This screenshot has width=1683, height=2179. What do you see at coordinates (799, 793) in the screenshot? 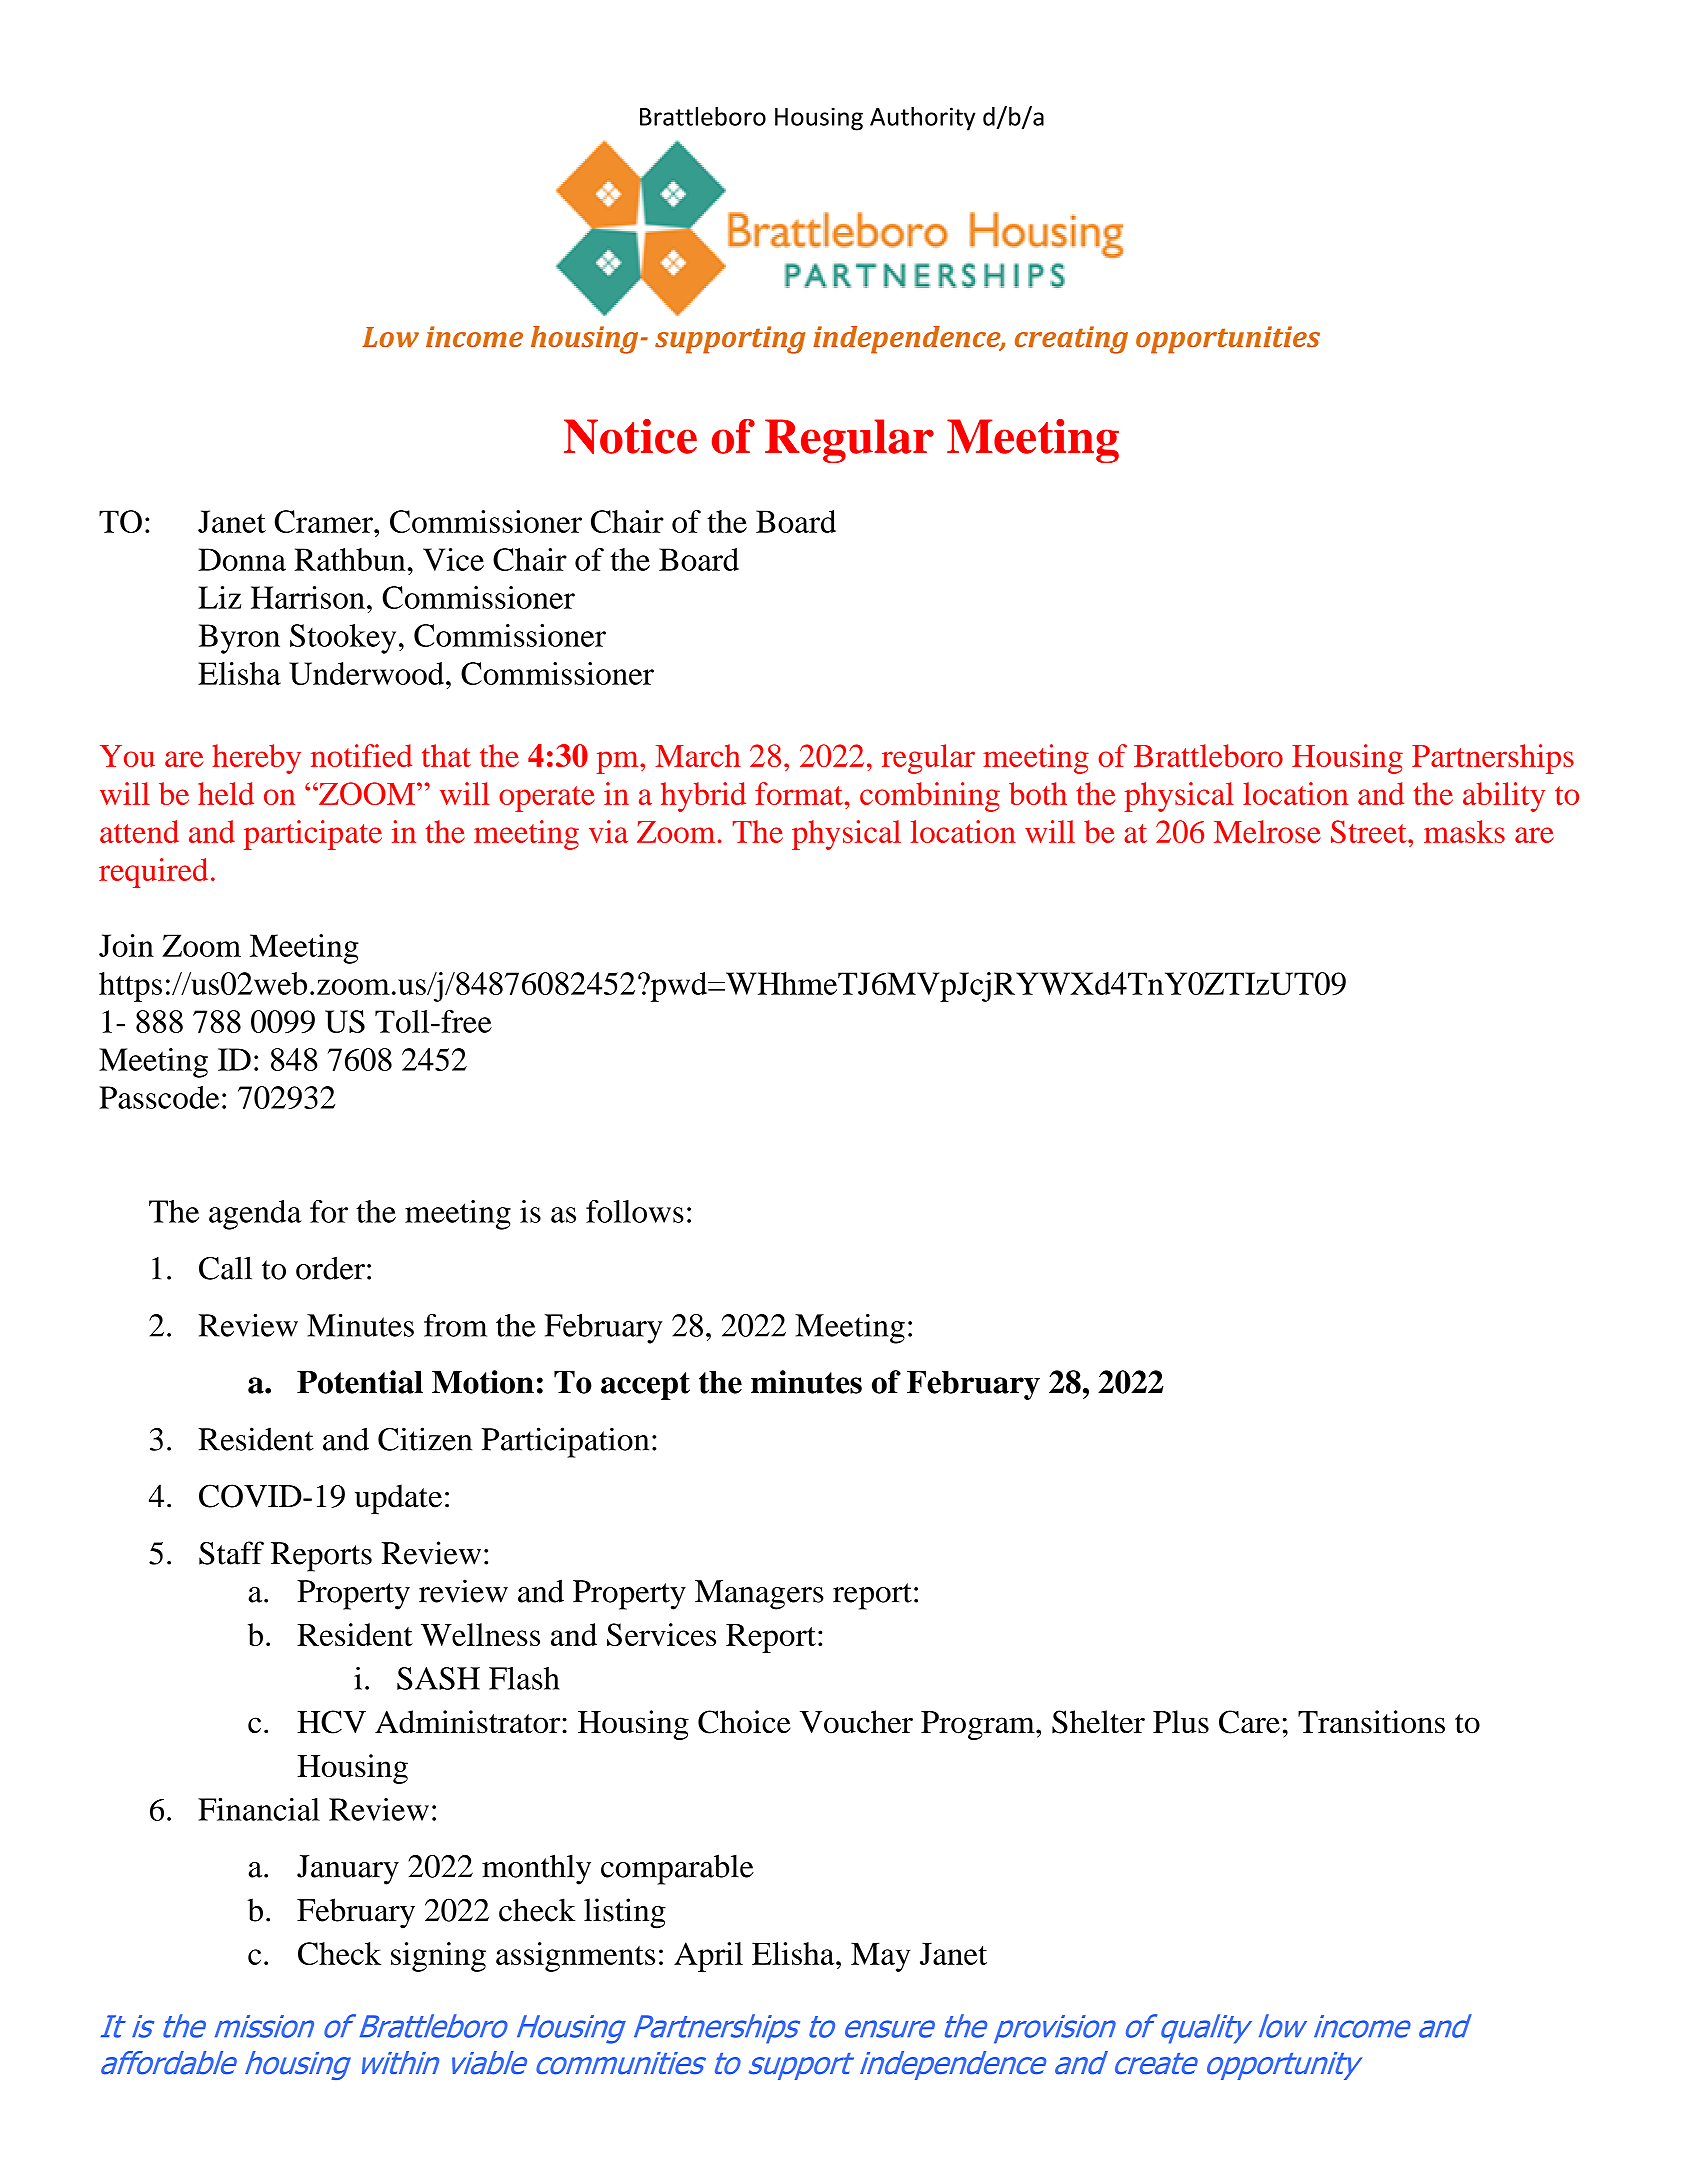
I see `format` at bounding box center [799, 793].
